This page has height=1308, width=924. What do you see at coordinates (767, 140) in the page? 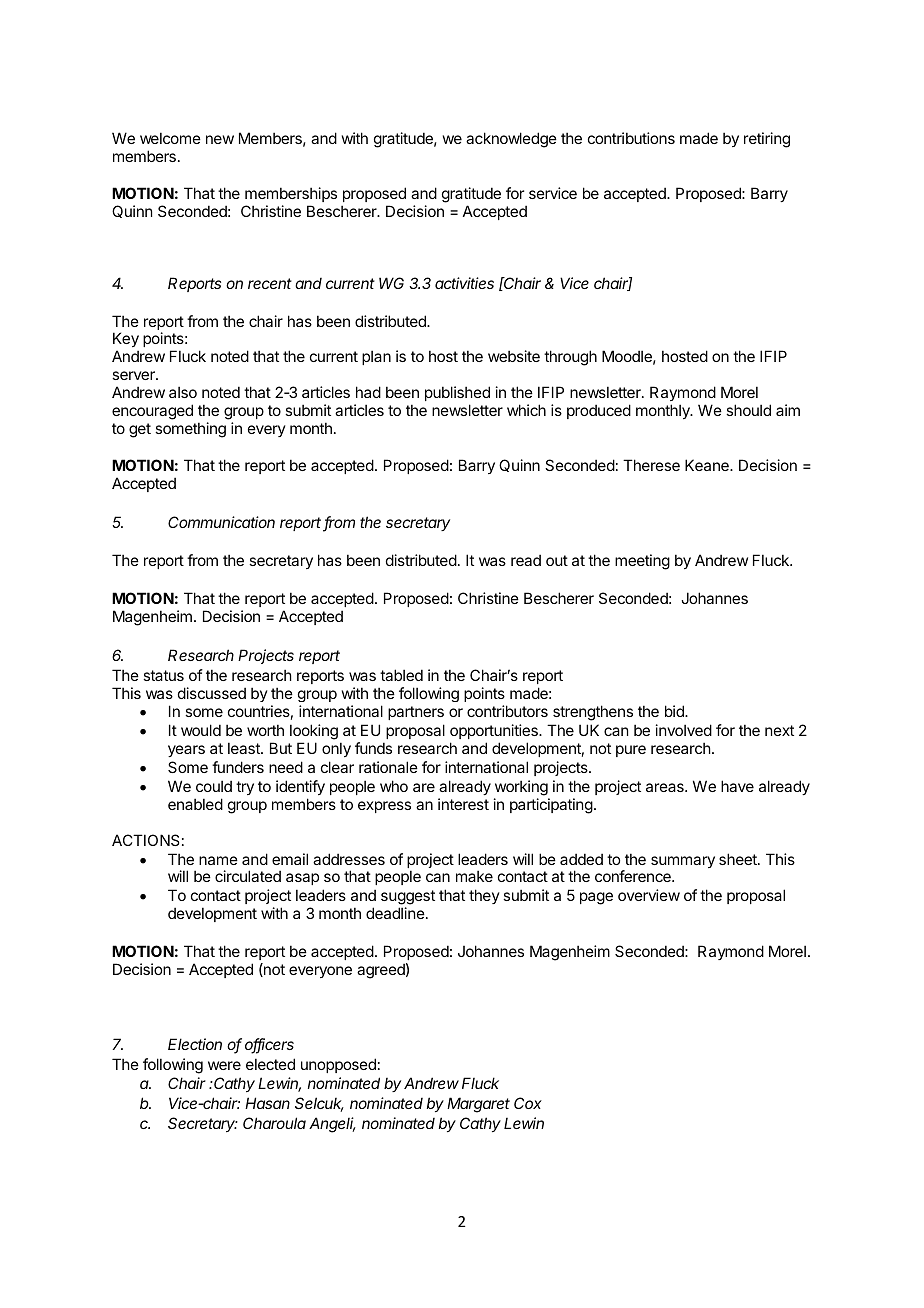
I see `retiring` at bounding box center [767, 140].
